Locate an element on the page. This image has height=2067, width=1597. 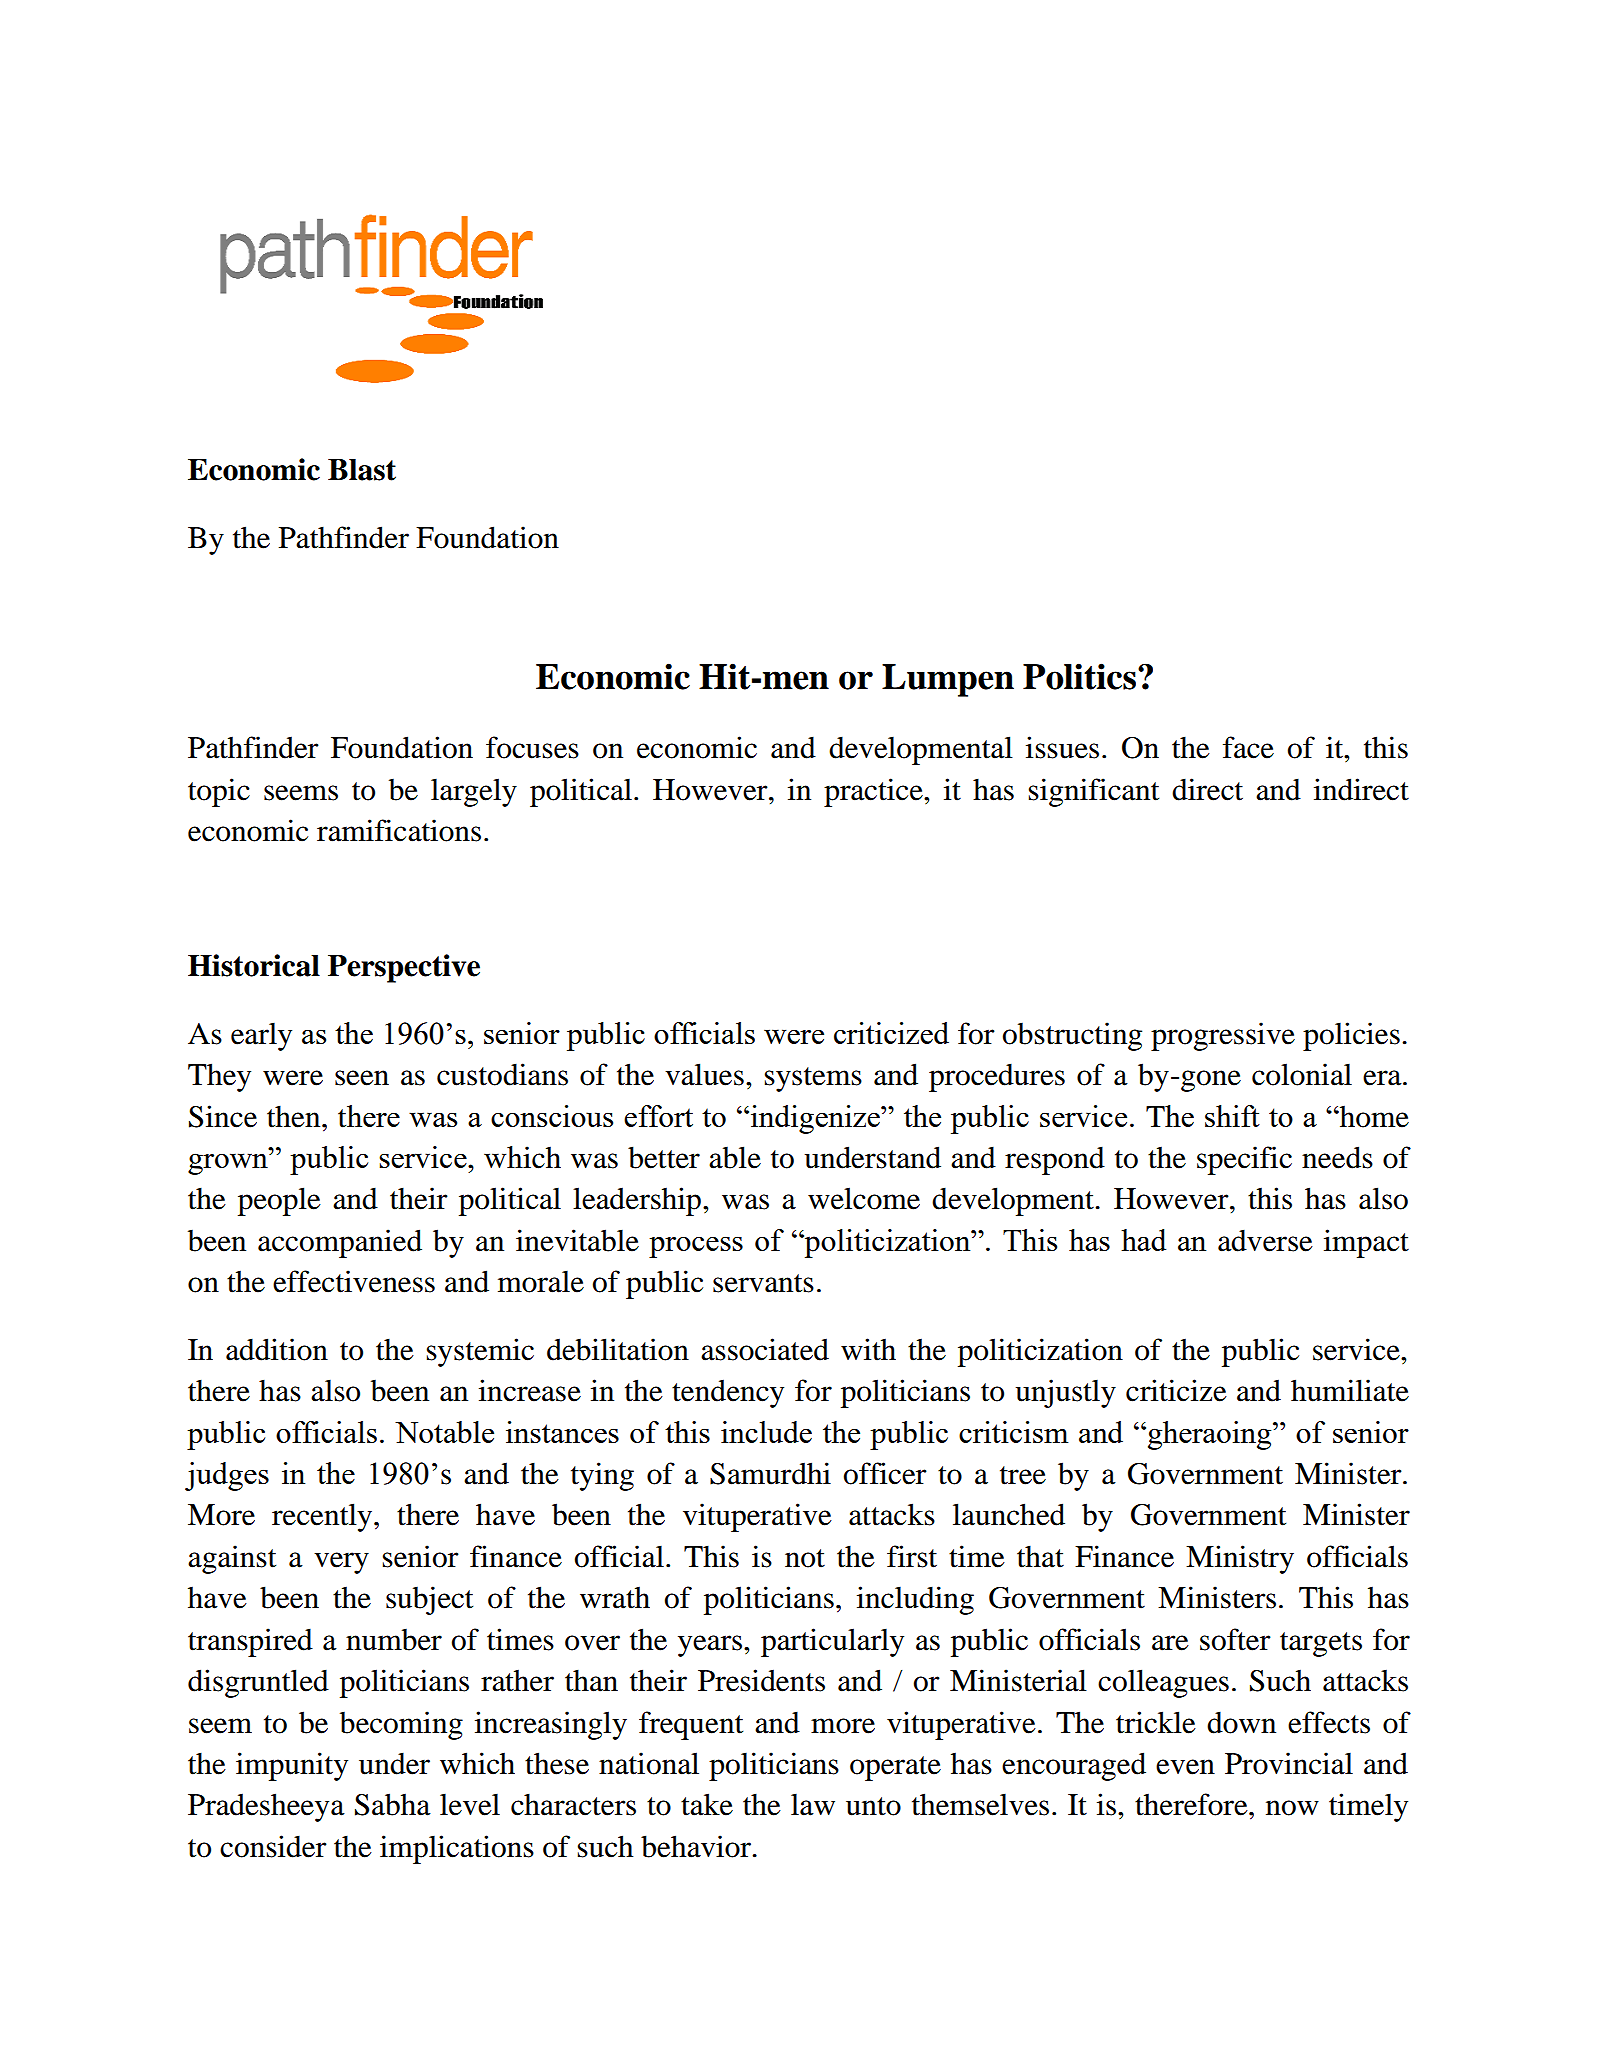
Lumpen is located at coordinates (948, 680).
